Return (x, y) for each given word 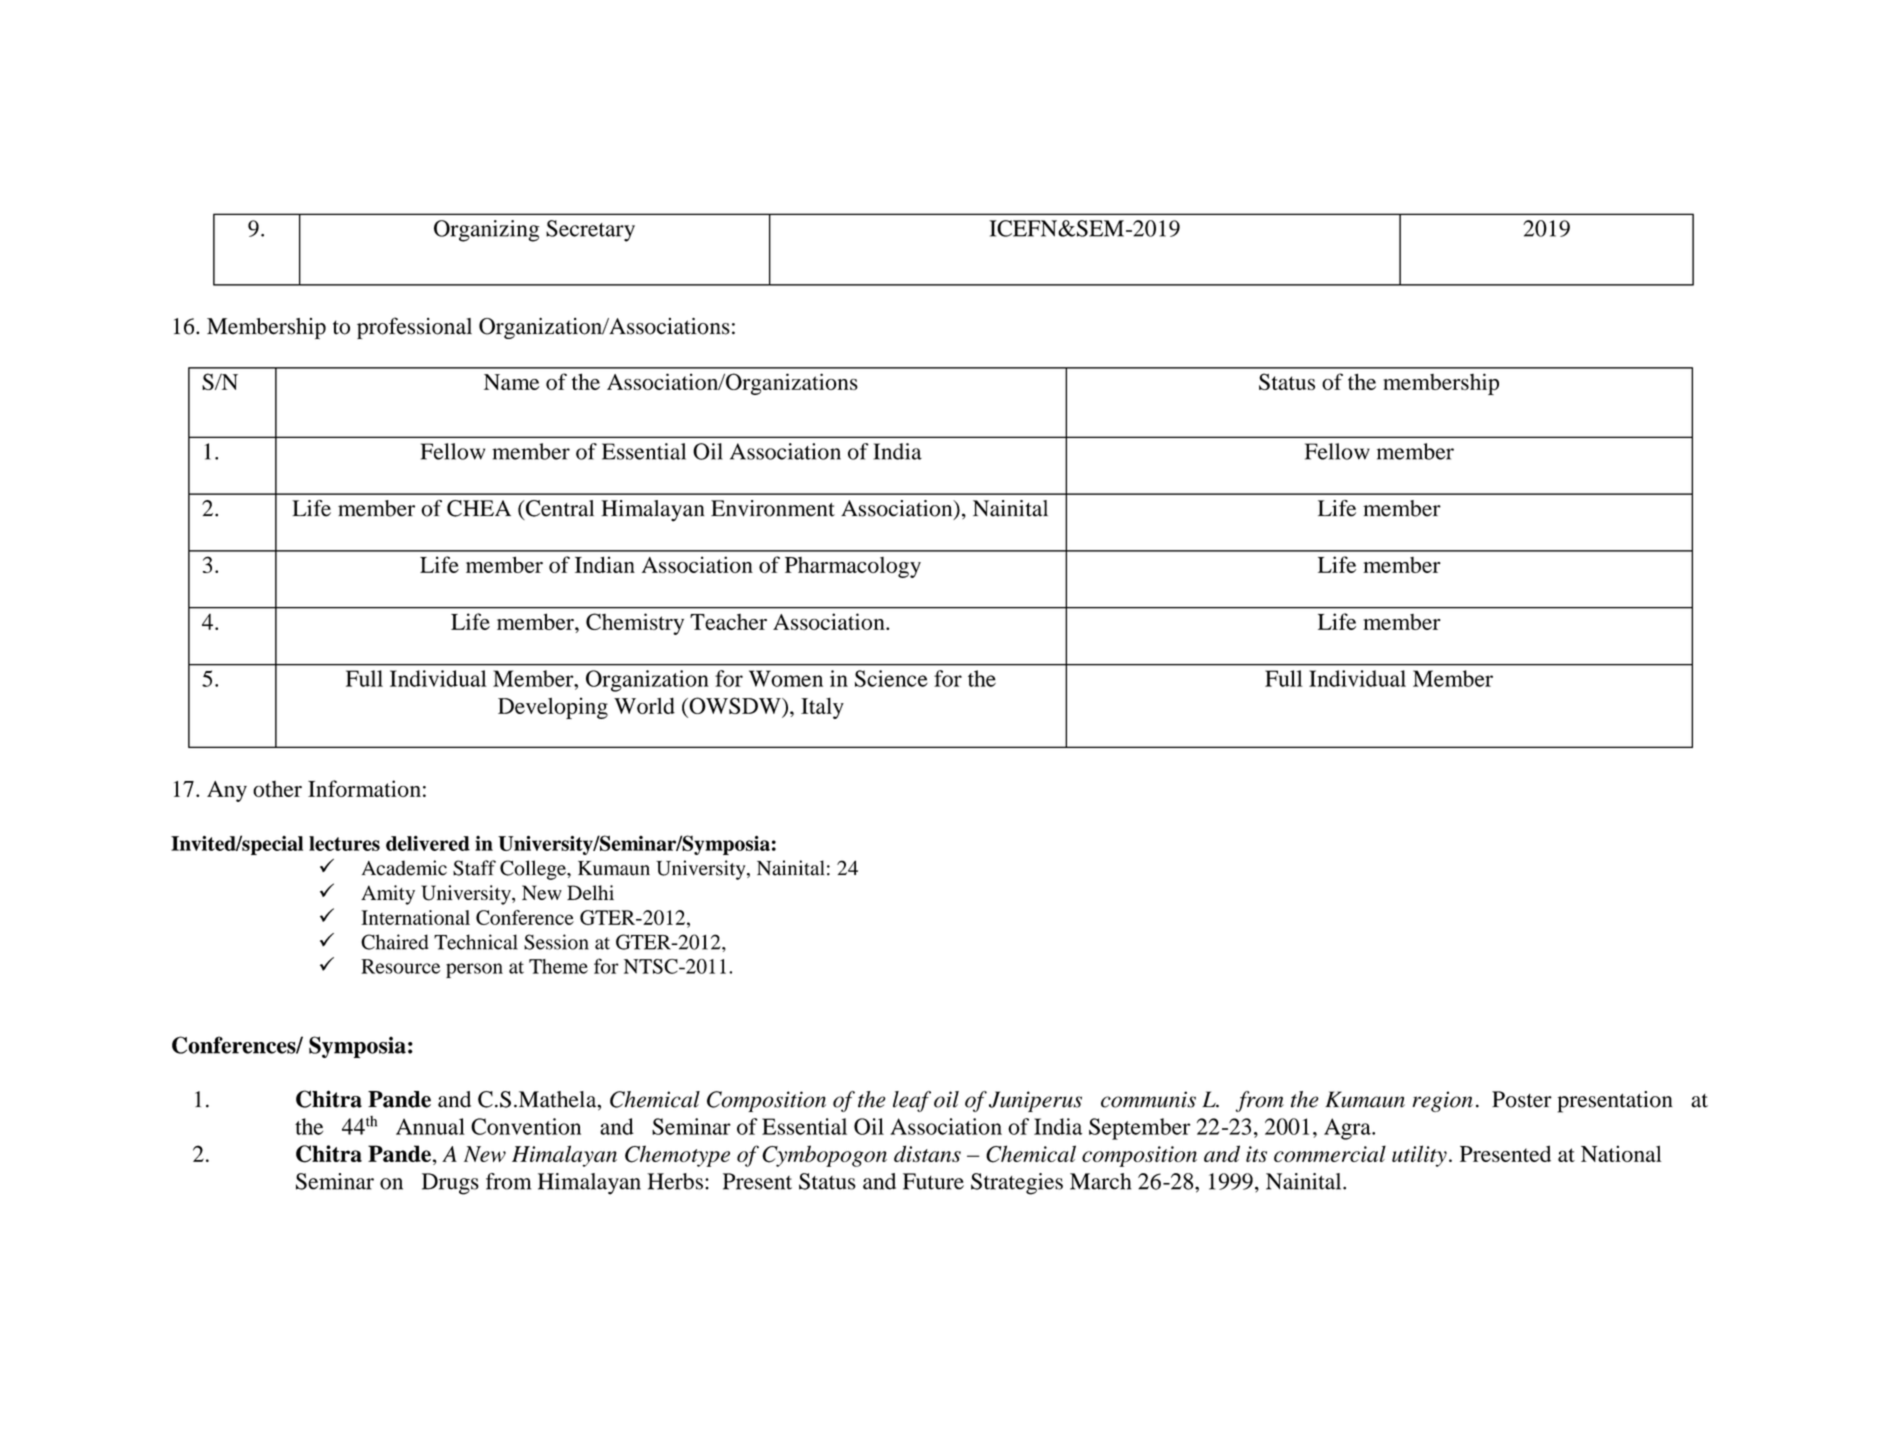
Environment (773, 508)
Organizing (486, 231)
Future (933, 1181)
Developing (553, 708)
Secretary (590, 231)
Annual (430, 1126)
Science (891, 678)
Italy (822, 708)
